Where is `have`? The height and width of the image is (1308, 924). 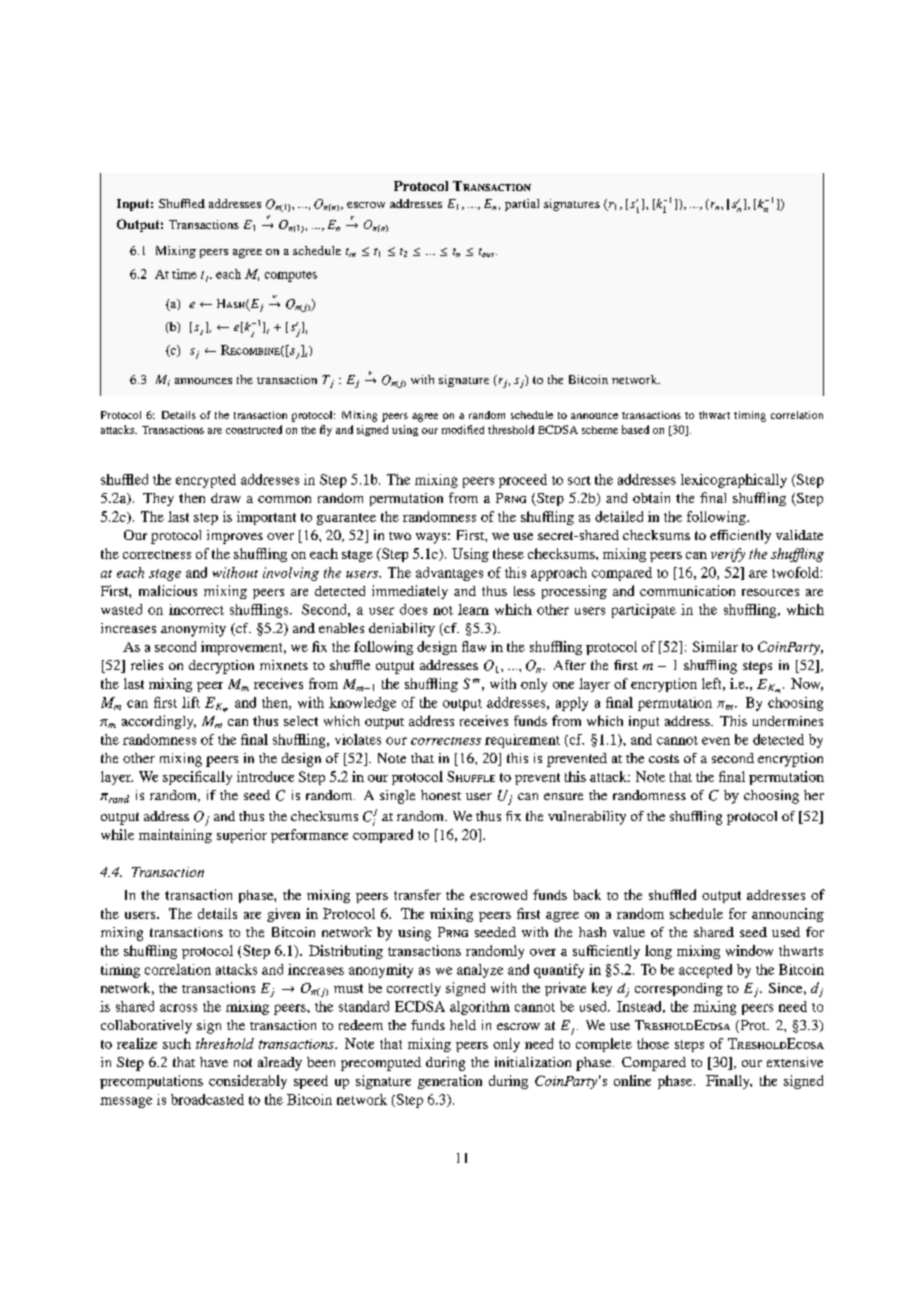 have is located at coordinates (214, 1062).
